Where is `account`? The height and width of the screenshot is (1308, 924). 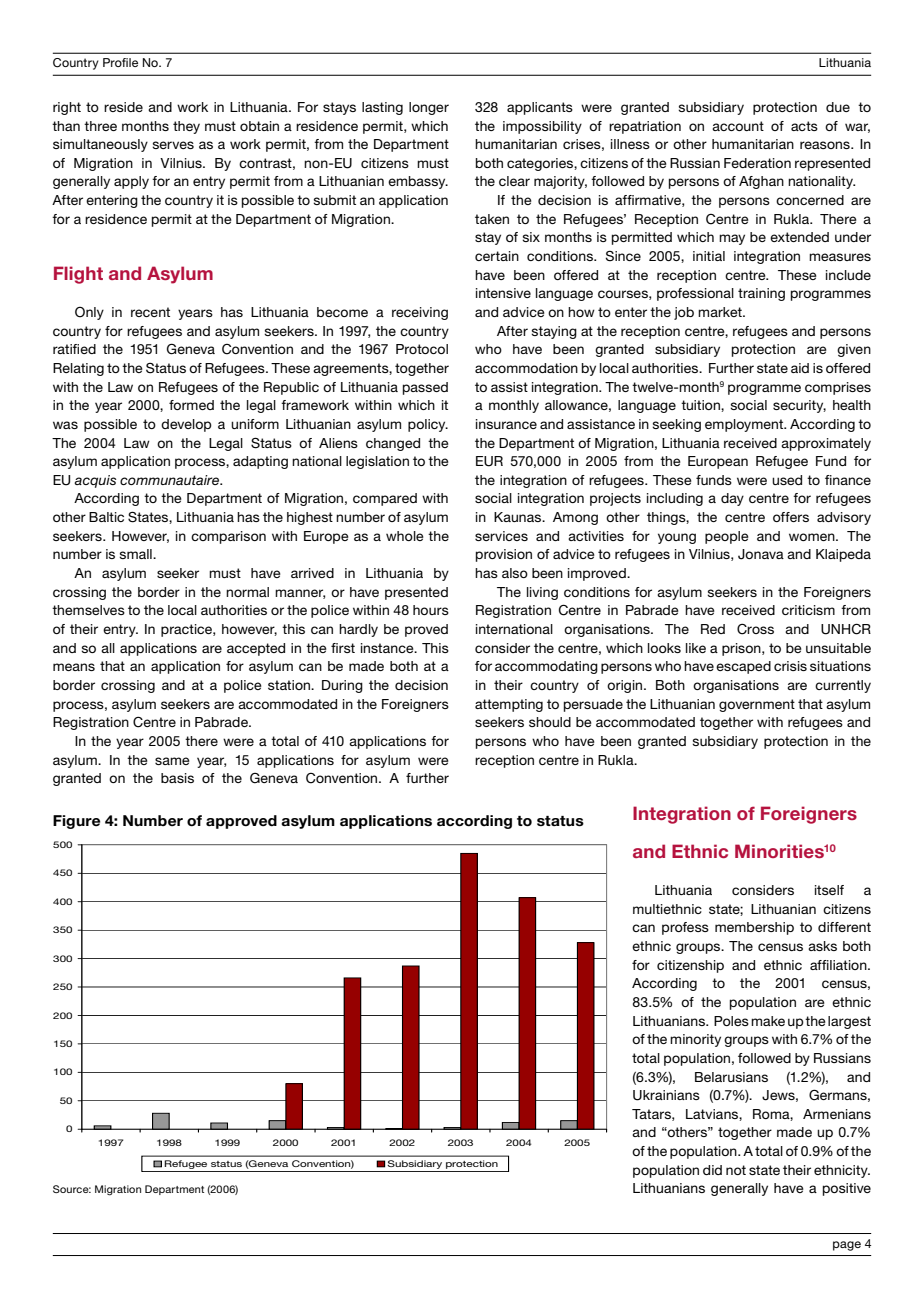 account is located at coordinates (738, 126).
